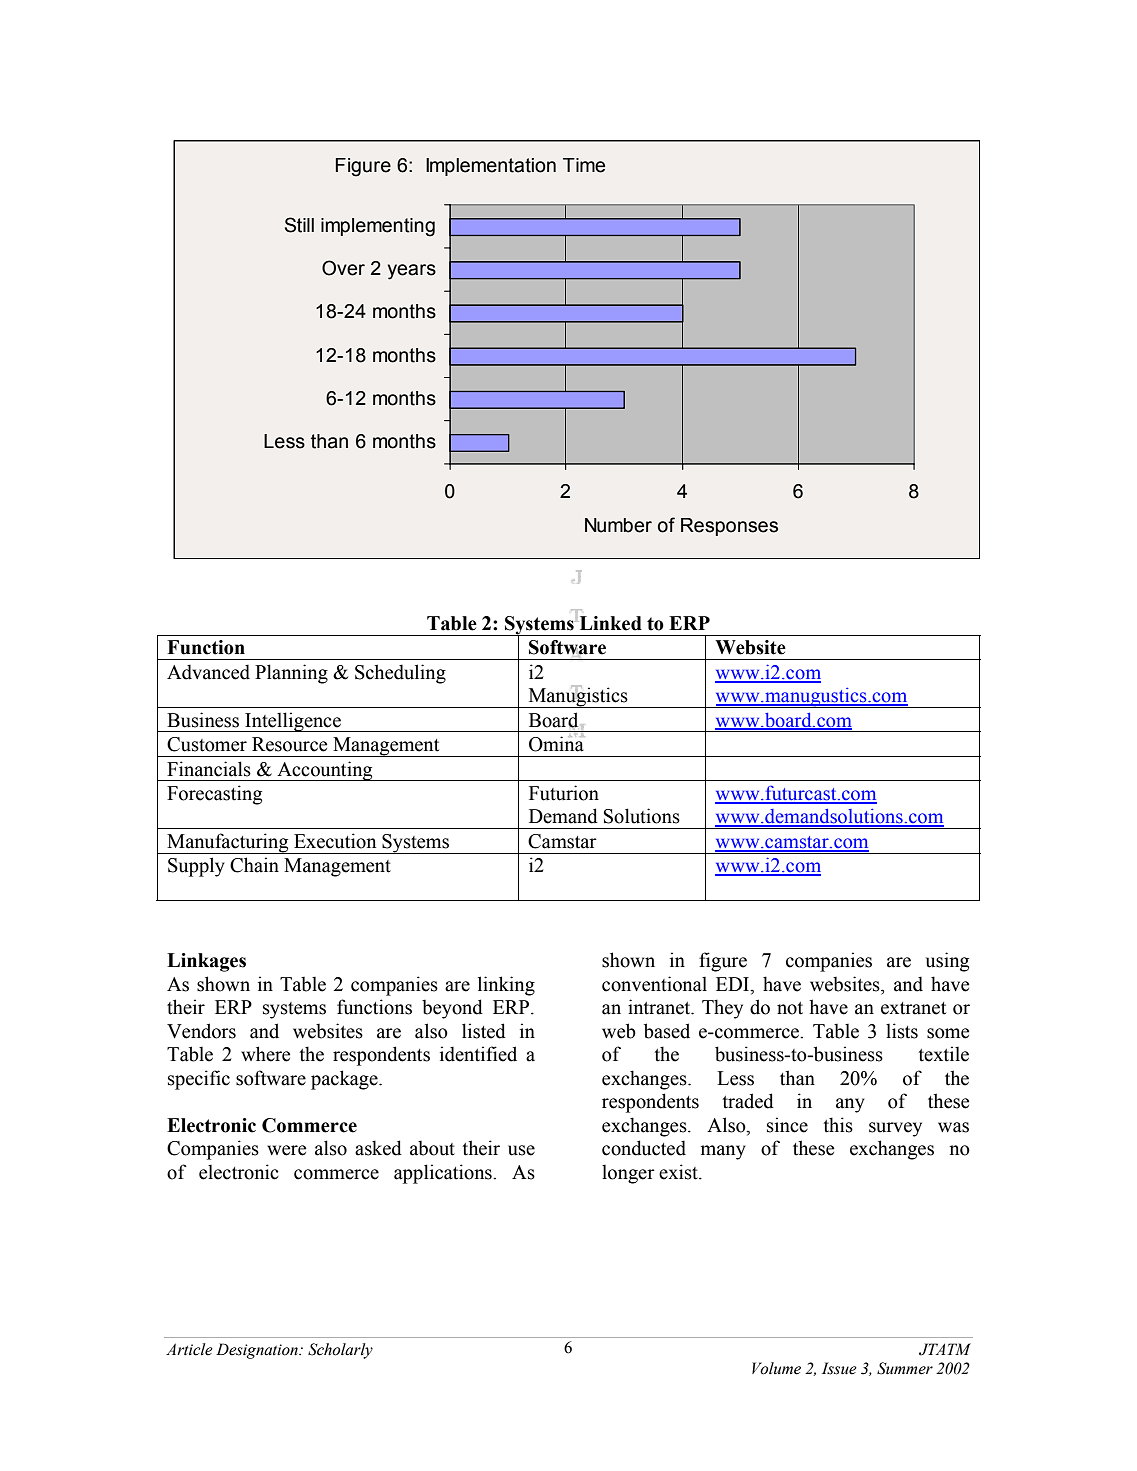  What do you see at coordinates (729, 527) in the page?
I see `Responses` at bounding box center [729, 527].
